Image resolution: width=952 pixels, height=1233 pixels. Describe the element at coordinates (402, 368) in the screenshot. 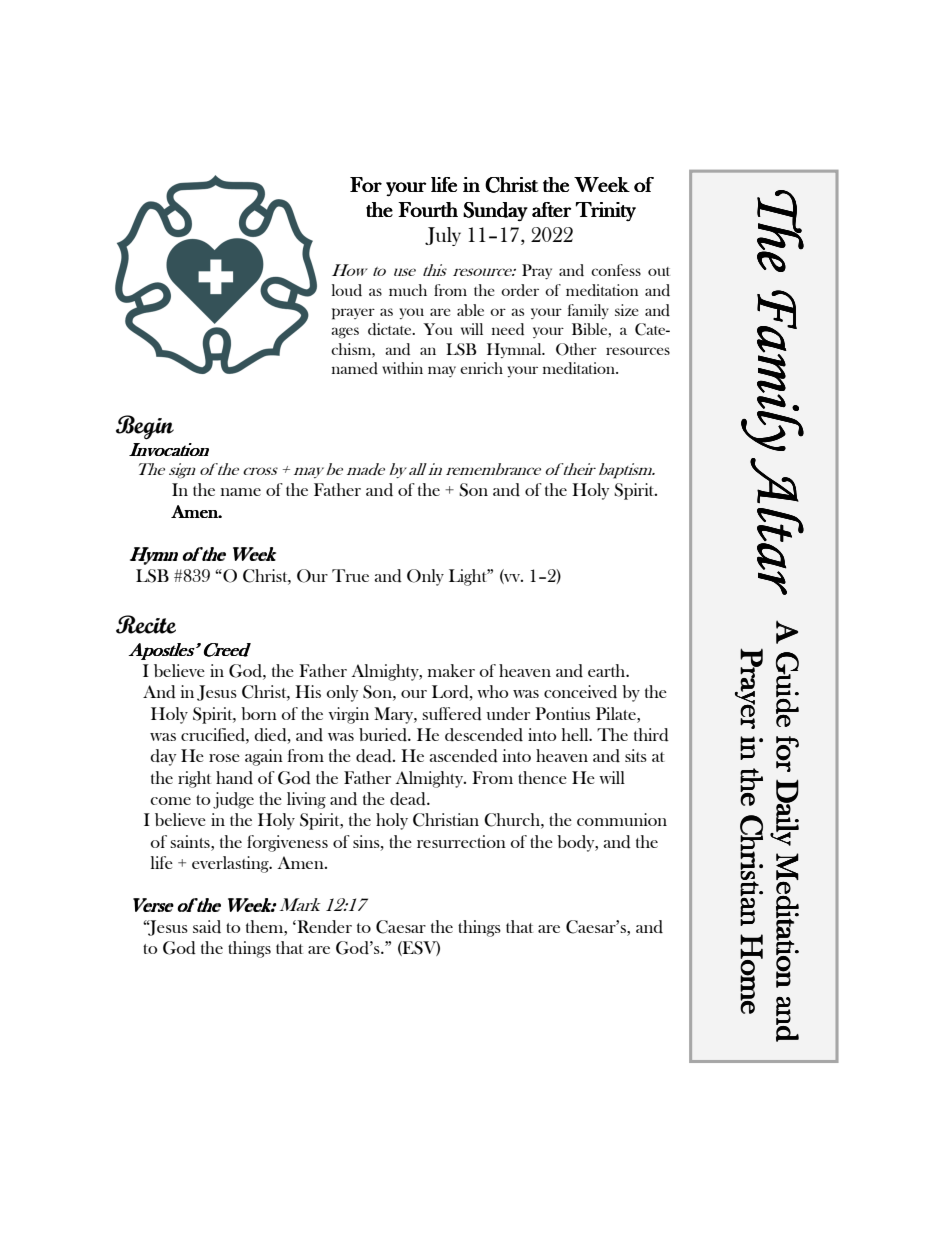

I see `within` at that location.
